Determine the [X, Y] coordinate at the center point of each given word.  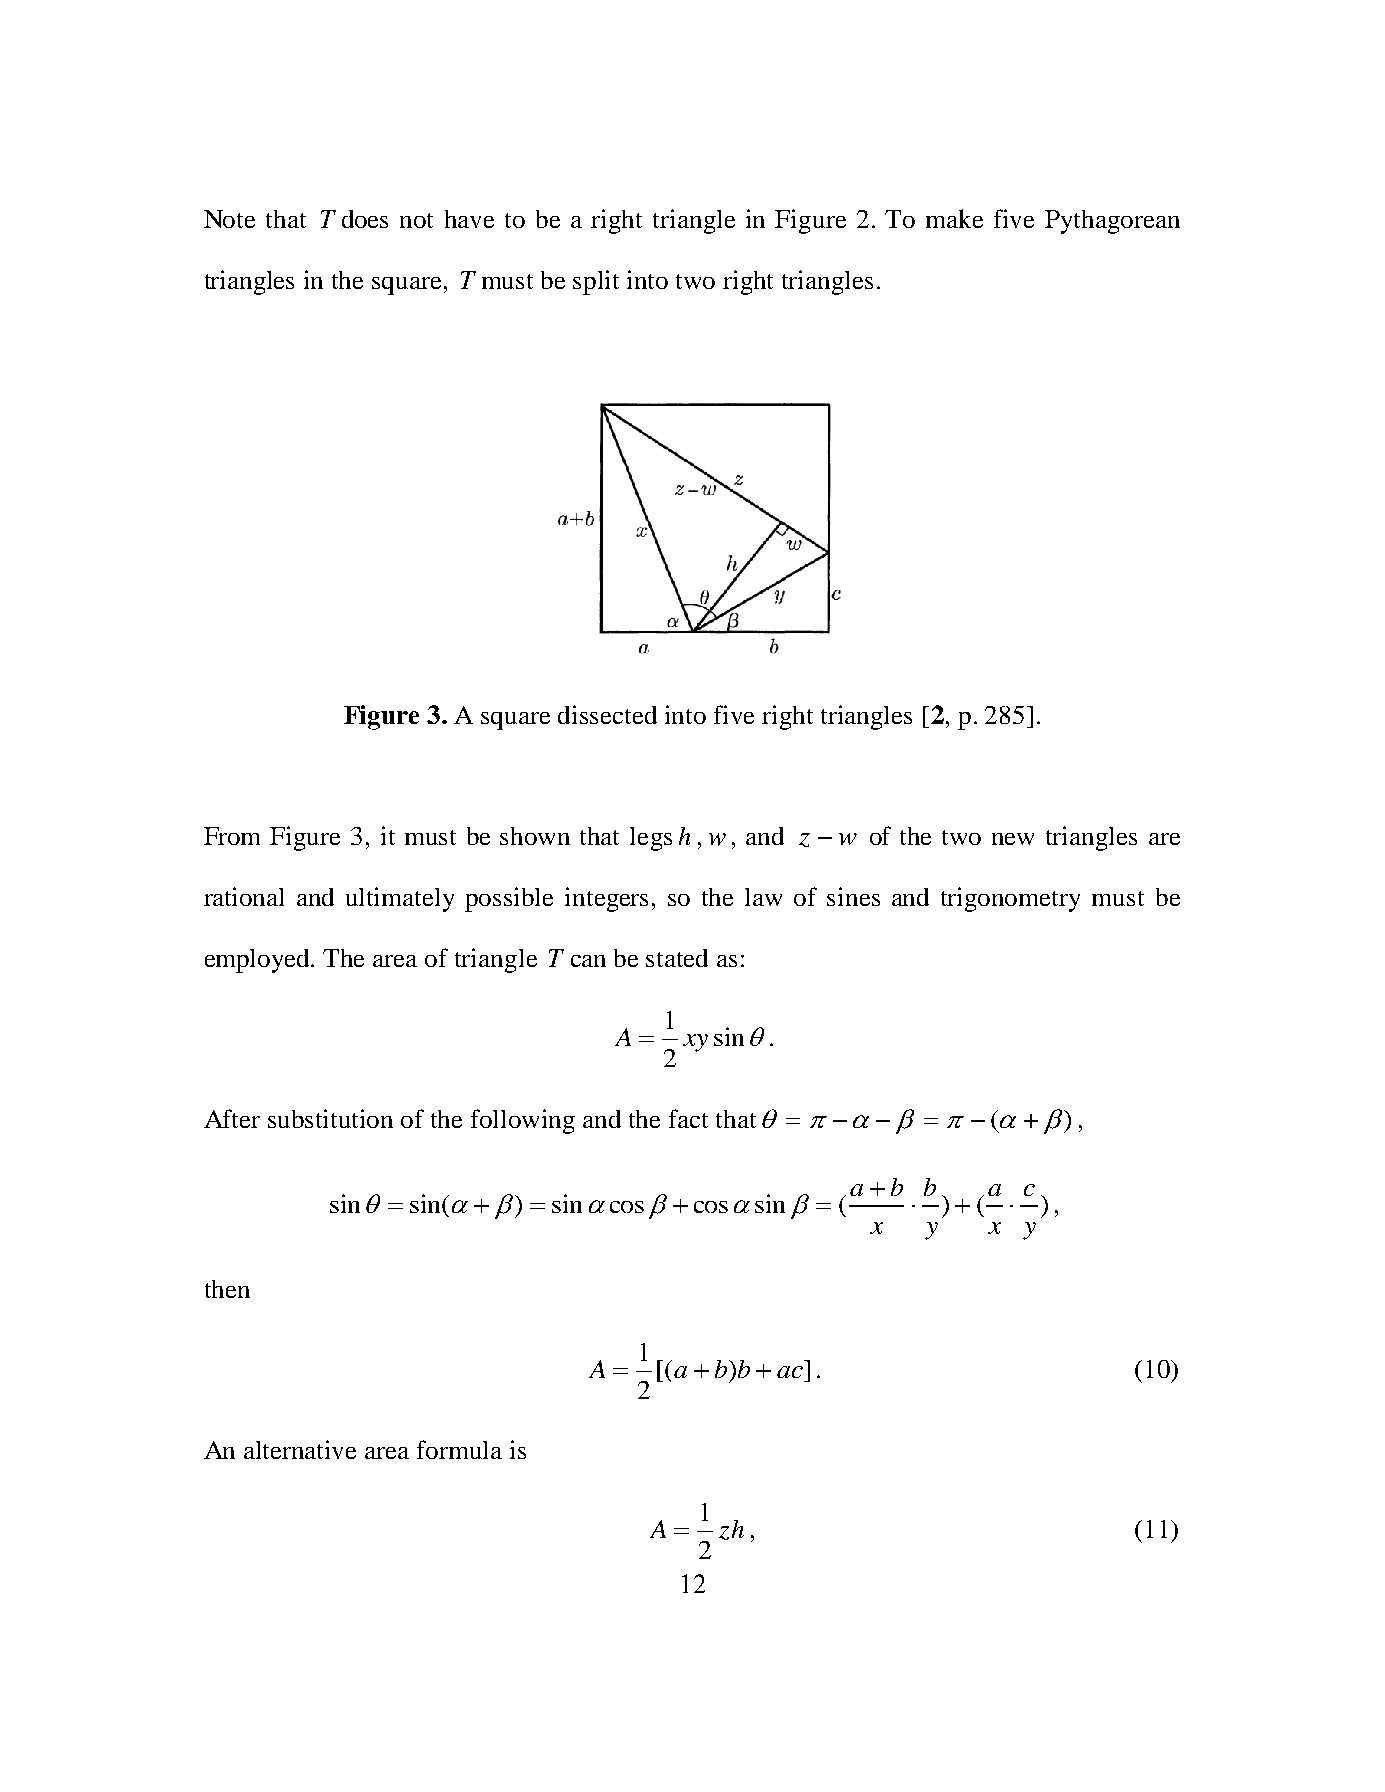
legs [651, 839]
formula [459, 1449]
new [1013, 839]
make [954, 218]
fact [688, 1118]
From [232, 836]
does [365, 219]
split [596, 282]
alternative [300, 1449]
